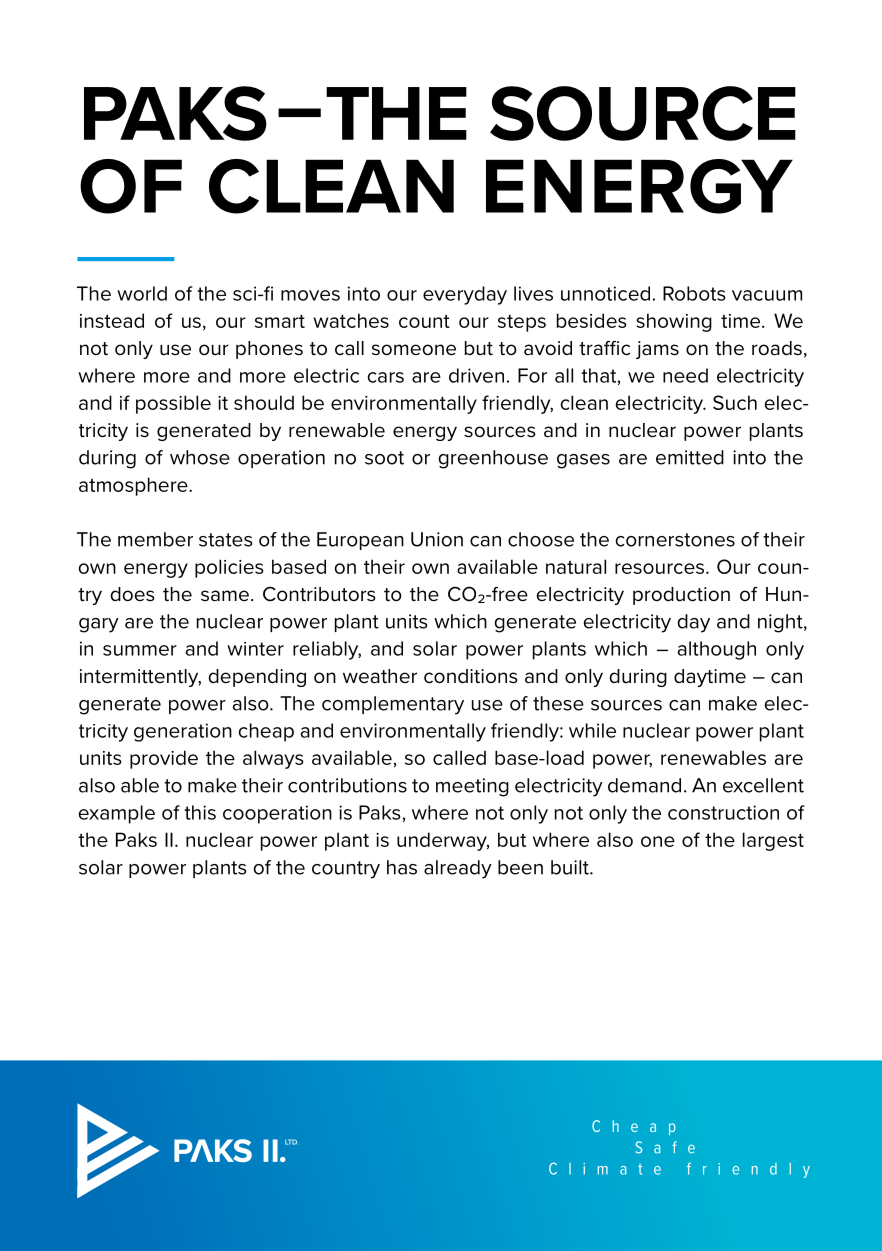  I want to click on everyday, so click(465, 295).
